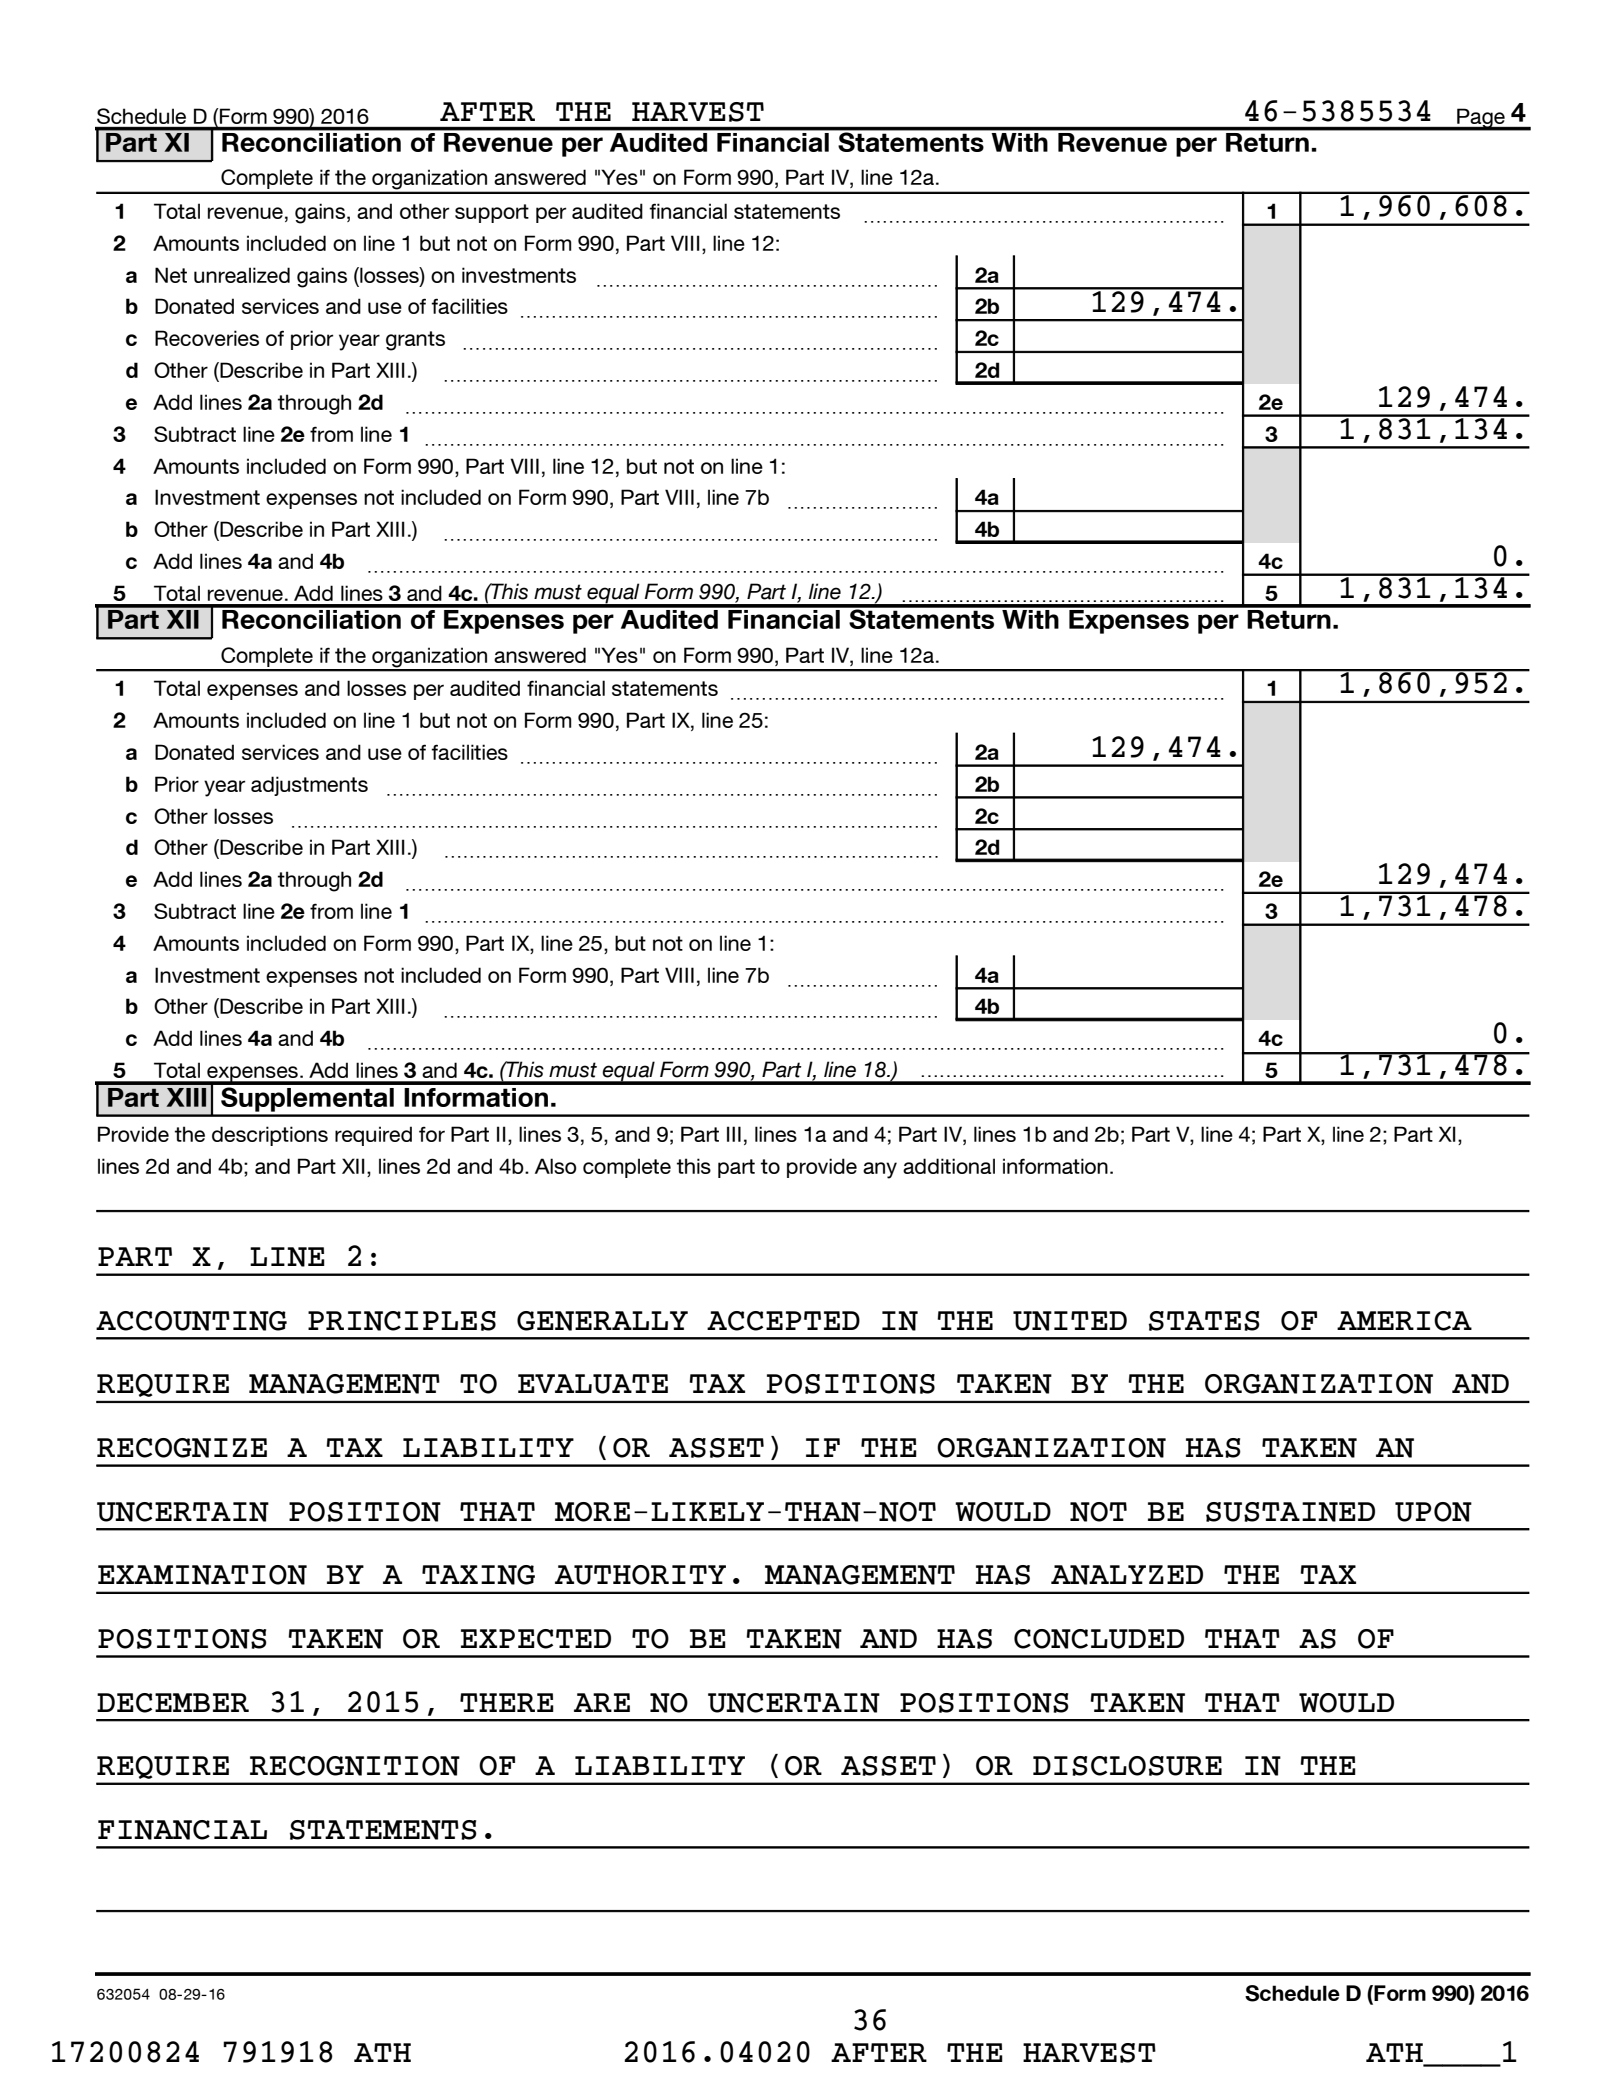  I want to click on any, so click(880, 1170).
